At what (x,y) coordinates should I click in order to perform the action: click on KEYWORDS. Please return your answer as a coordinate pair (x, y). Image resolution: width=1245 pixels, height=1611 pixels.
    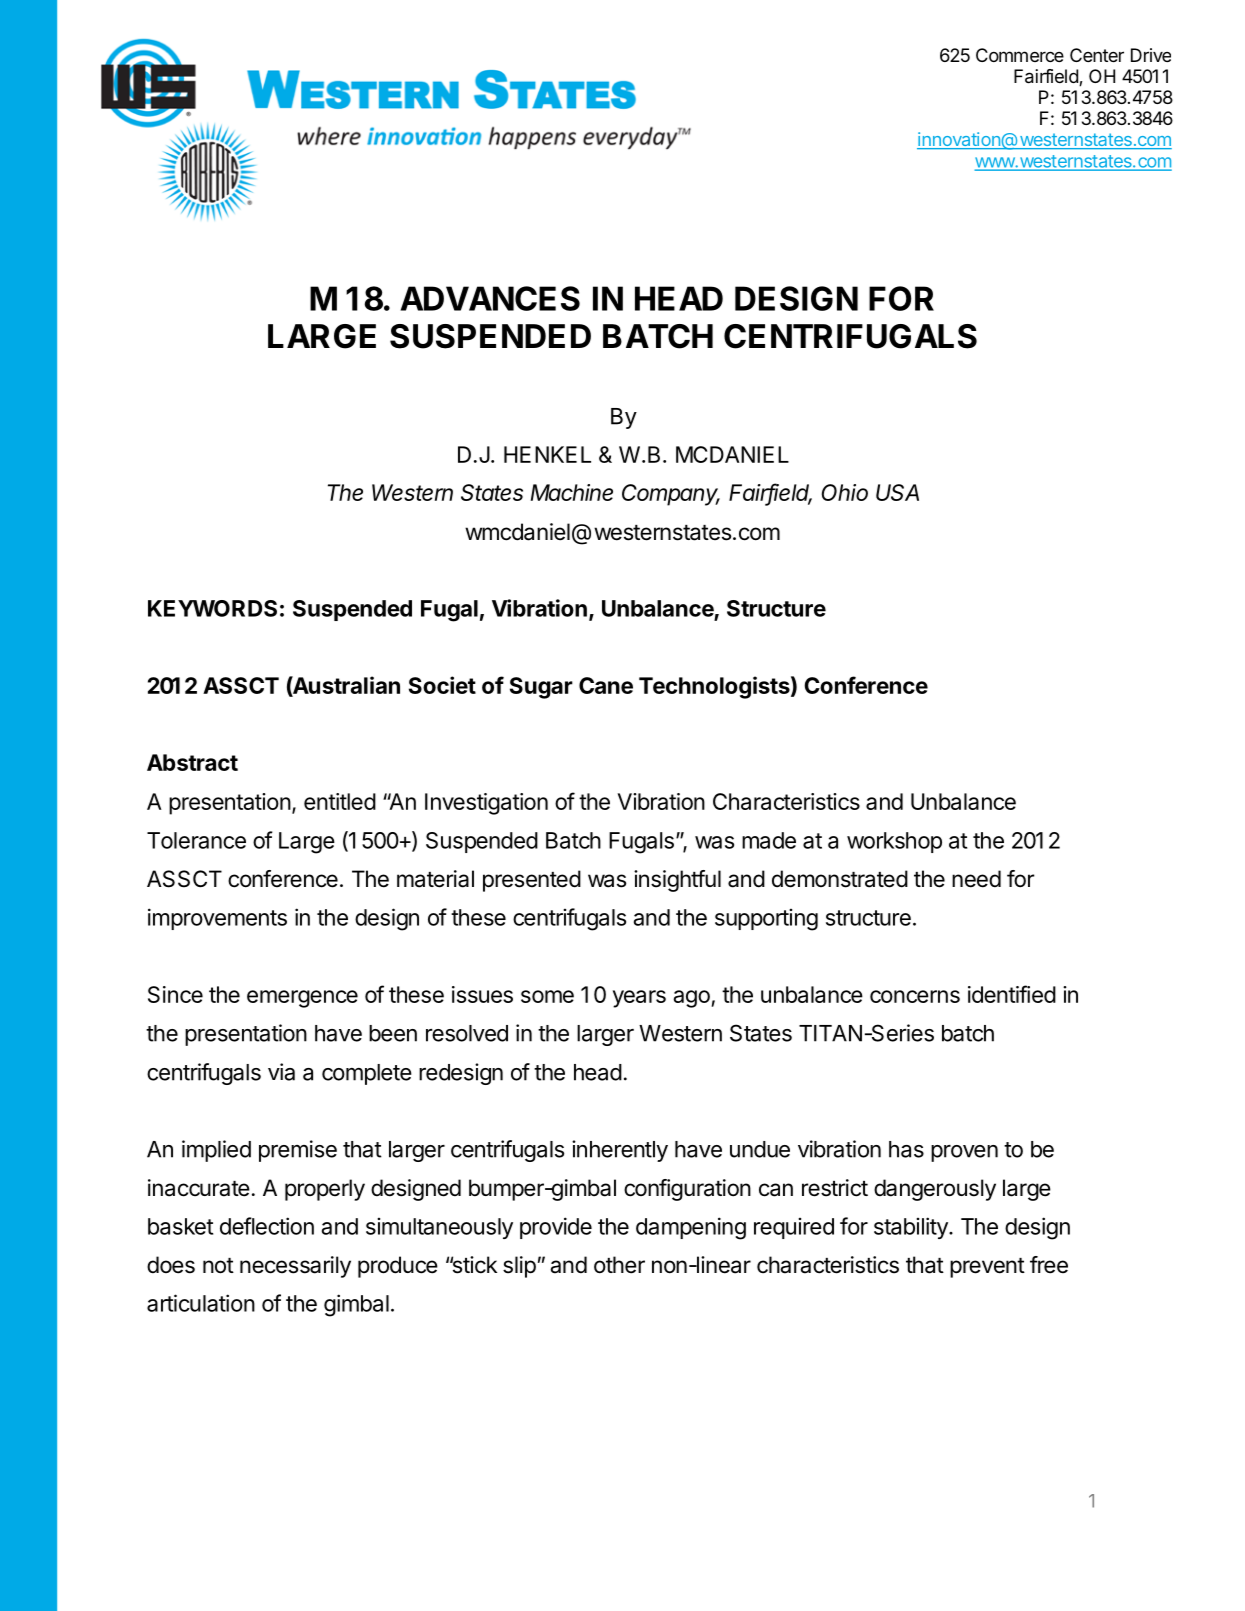
    Looking at the image, I should click on (212, 608).
